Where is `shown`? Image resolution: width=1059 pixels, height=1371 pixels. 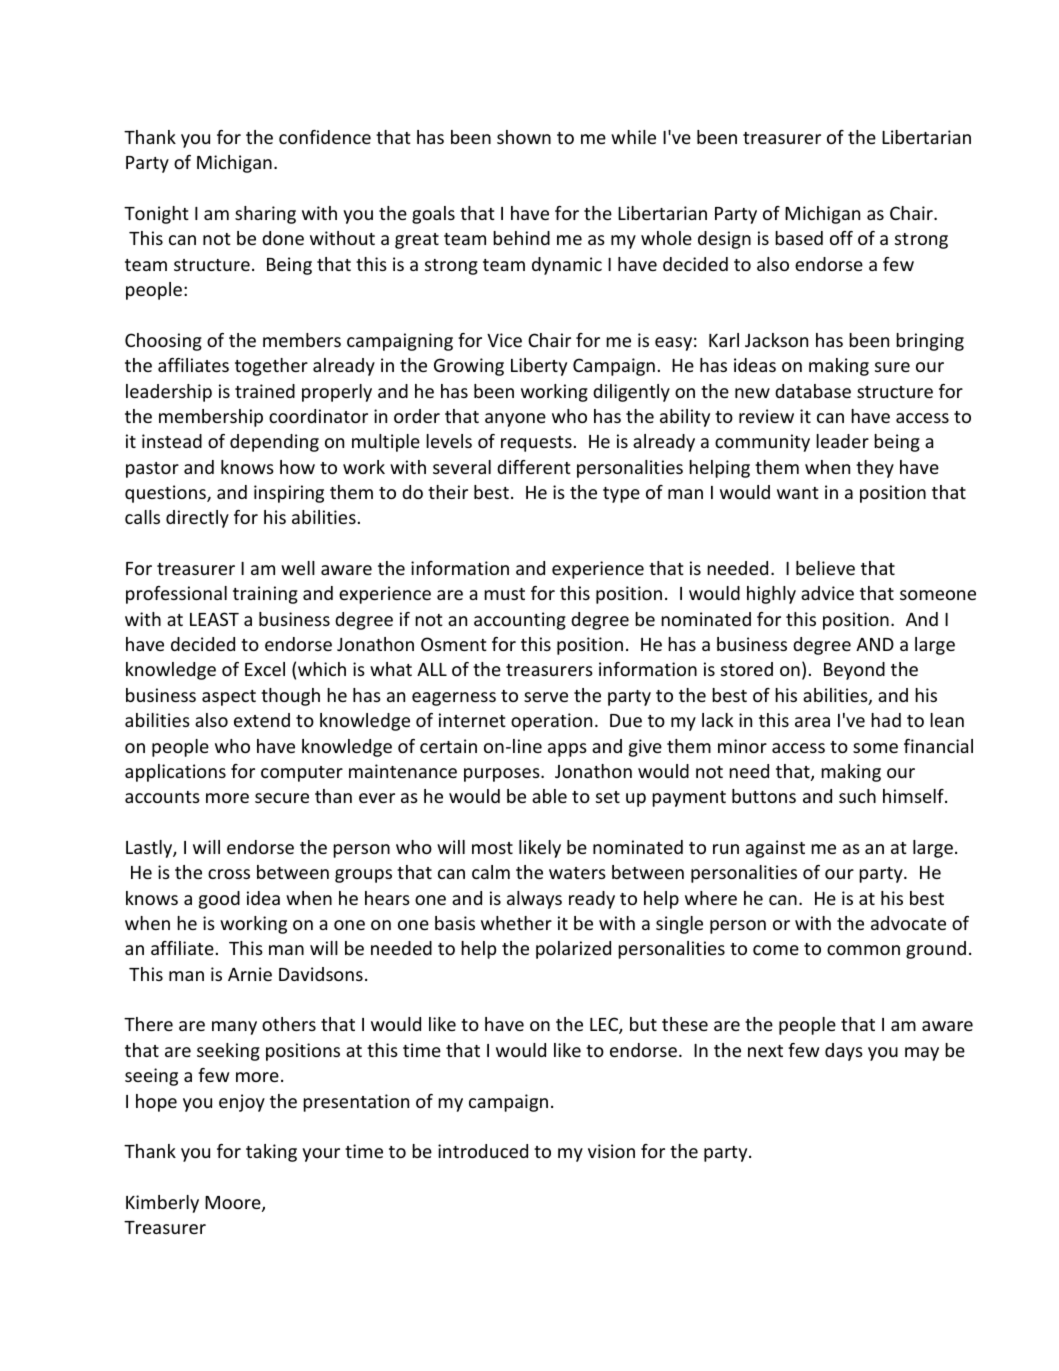 shown is located at coordinates (524, 137).
